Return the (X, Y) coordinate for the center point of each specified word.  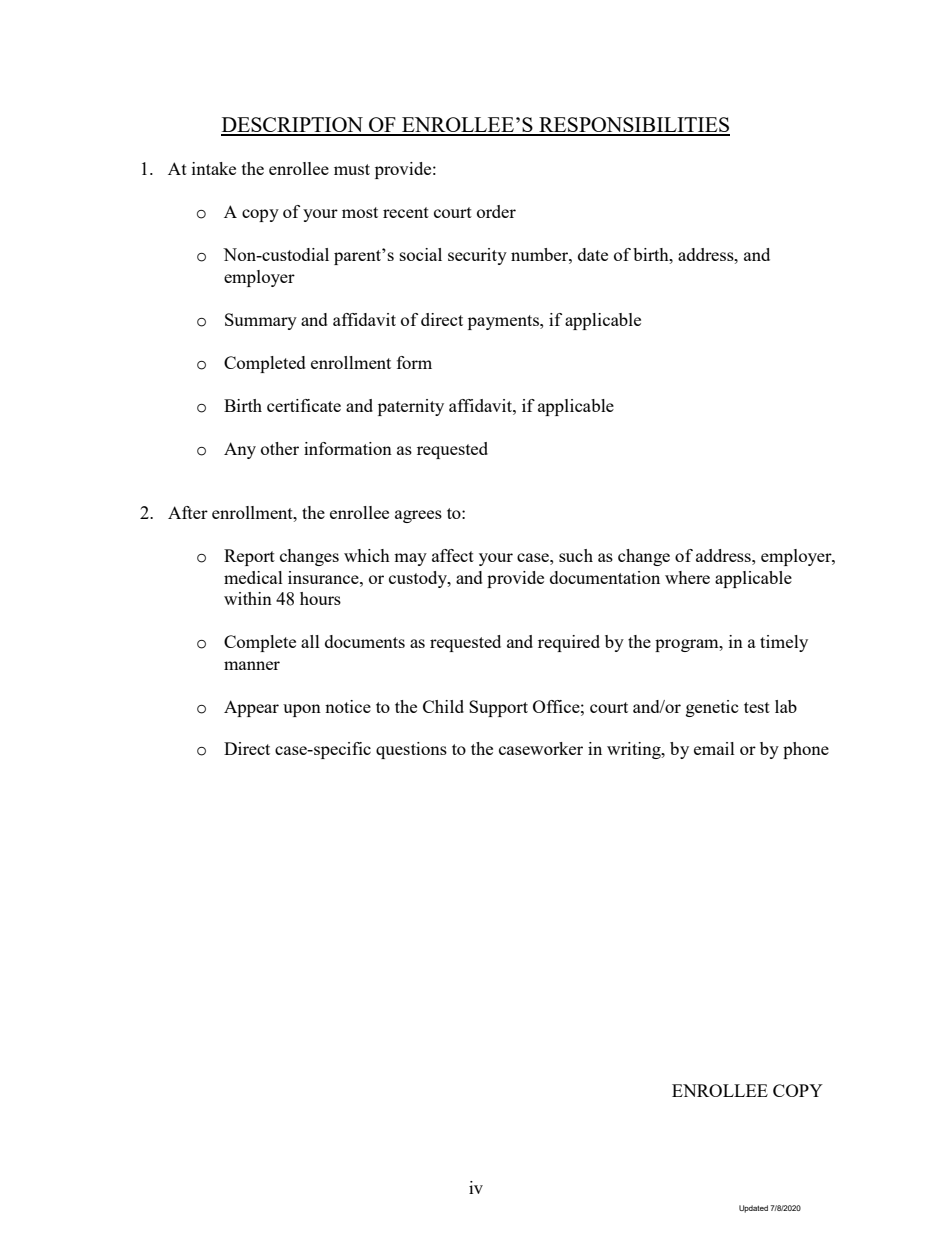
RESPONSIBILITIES (633, 126)
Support (498, 708)
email (714, 748)
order (496, 211)
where (687, 577)
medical (253, 577)
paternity (411, 407)
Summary (261, 321)
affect (453, 555)
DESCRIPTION (293, 126)
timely (784, 643)
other (280, 448)
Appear (251, 708)
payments (504, 322)
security (477, 256)
